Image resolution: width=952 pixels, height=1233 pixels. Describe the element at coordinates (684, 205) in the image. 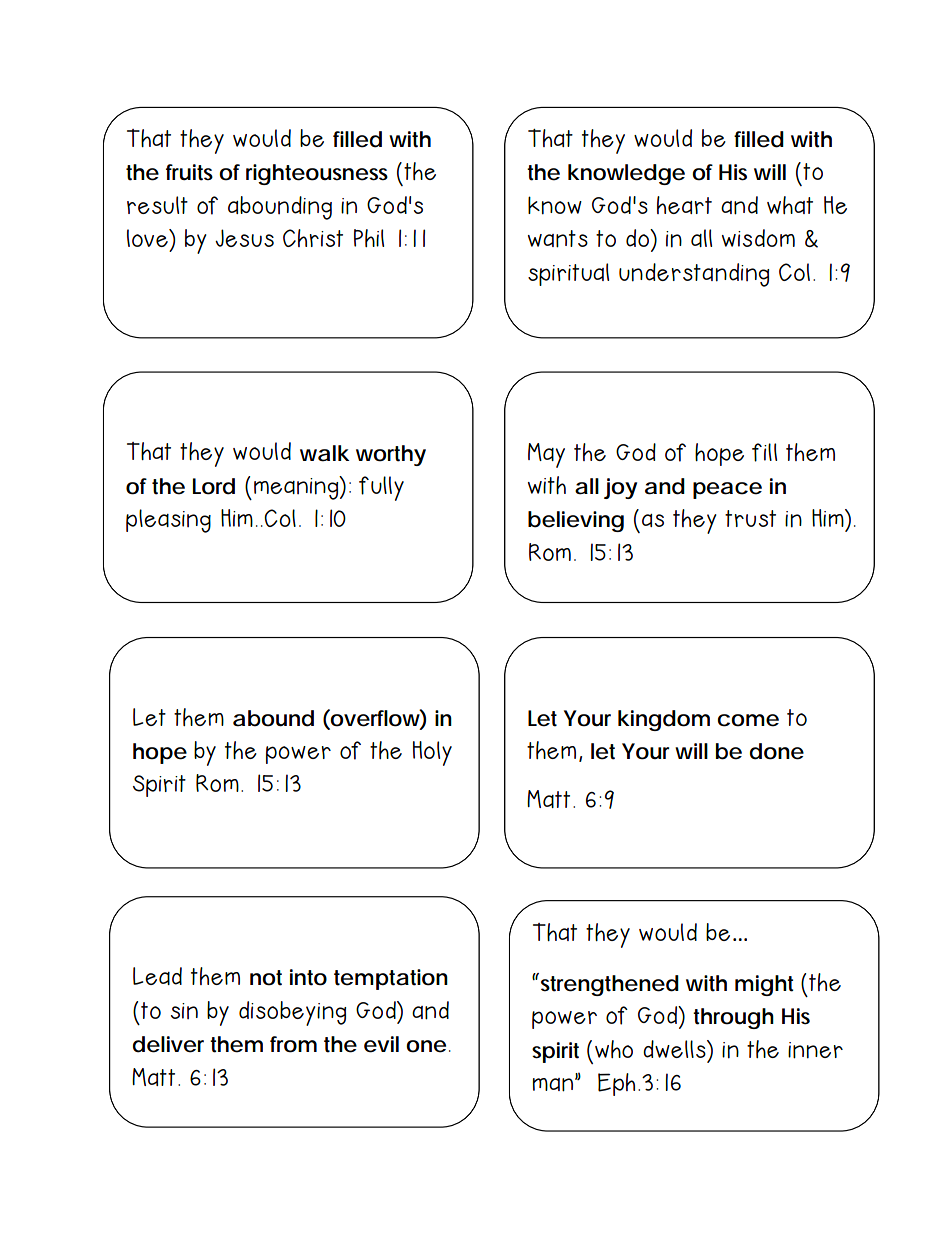

I see `heart` at that location.
